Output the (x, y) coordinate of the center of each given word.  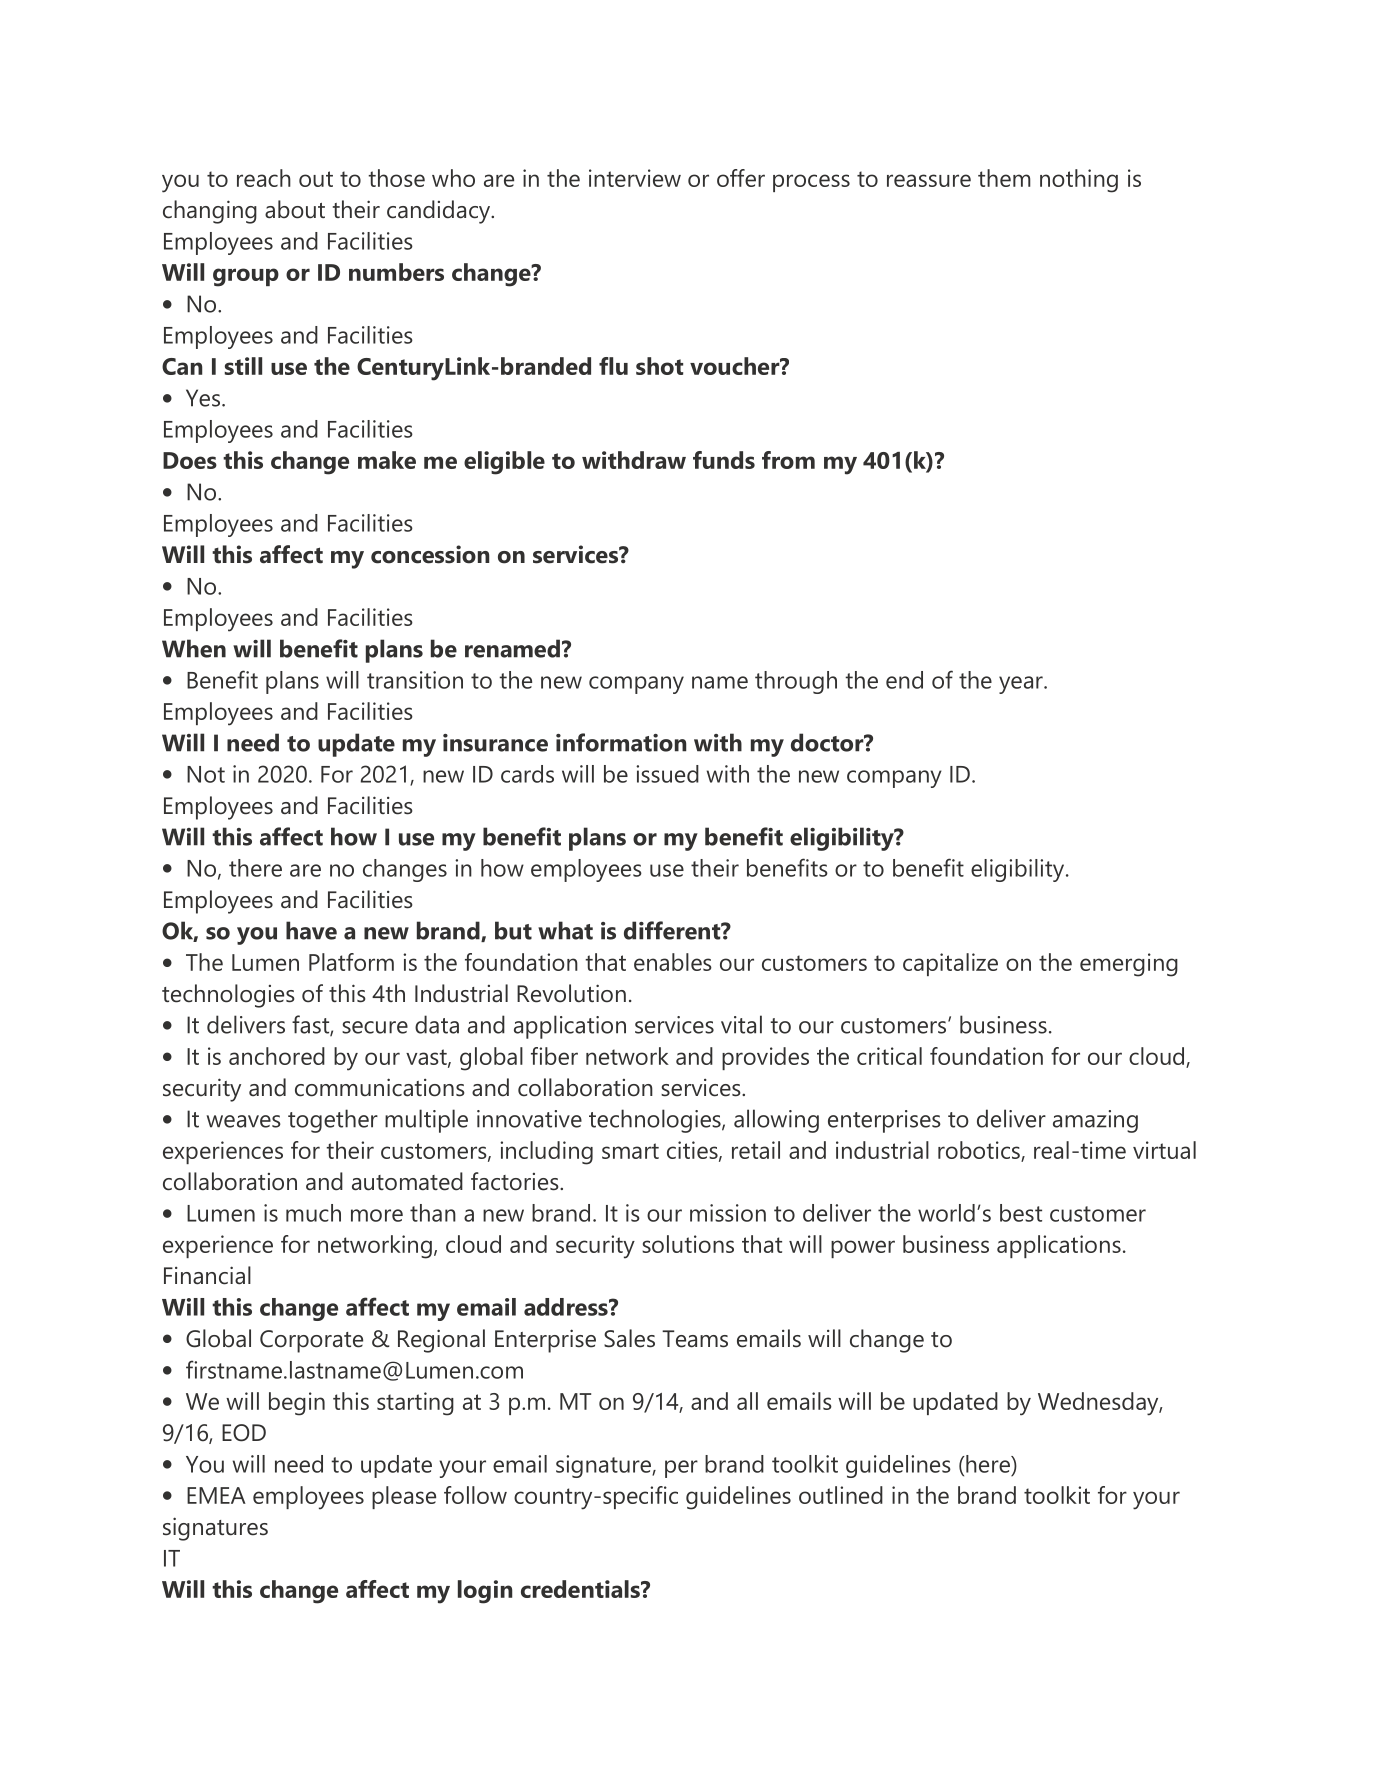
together (333, 1121)
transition (415, 680)
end (904, 680)
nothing (1079, 181)
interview (635, 178)
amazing (1095, 1121)
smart (630, 1151)
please (404, 1497)
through (796, 682)
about (295, 209)
